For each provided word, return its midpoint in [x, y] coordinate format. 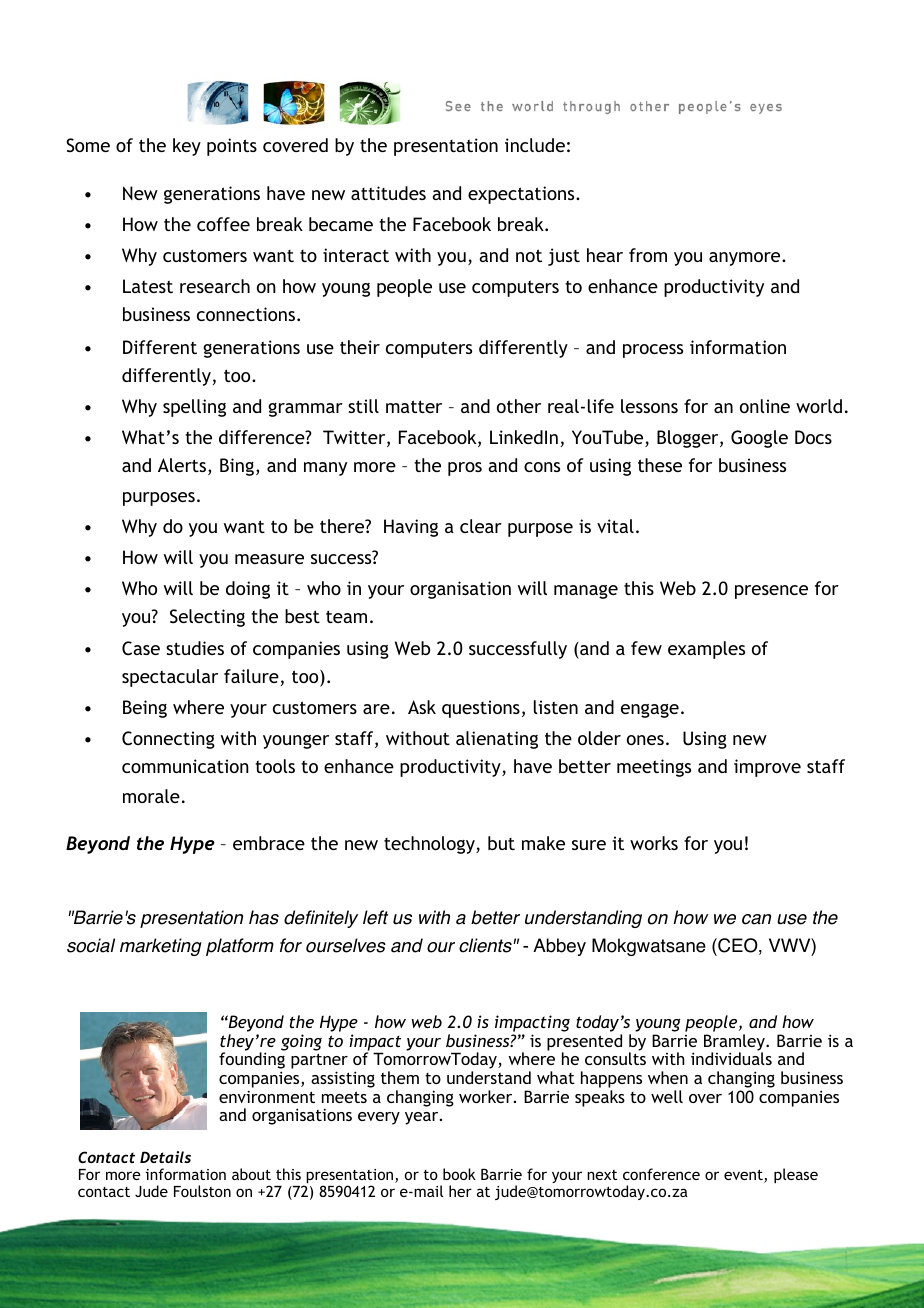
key [187, 147]
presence [771, 592]
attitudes [388, 193]
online [765, 406]
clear [481, 526]
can [756, 919]
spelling [194, 408]
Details [165, 1157]
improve [767, 768]
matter [414, 406]
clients [486, 945]
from [648, 255]
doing [248, 590]
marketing [161, 947]
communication [185, 766]
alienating [497, 740]
